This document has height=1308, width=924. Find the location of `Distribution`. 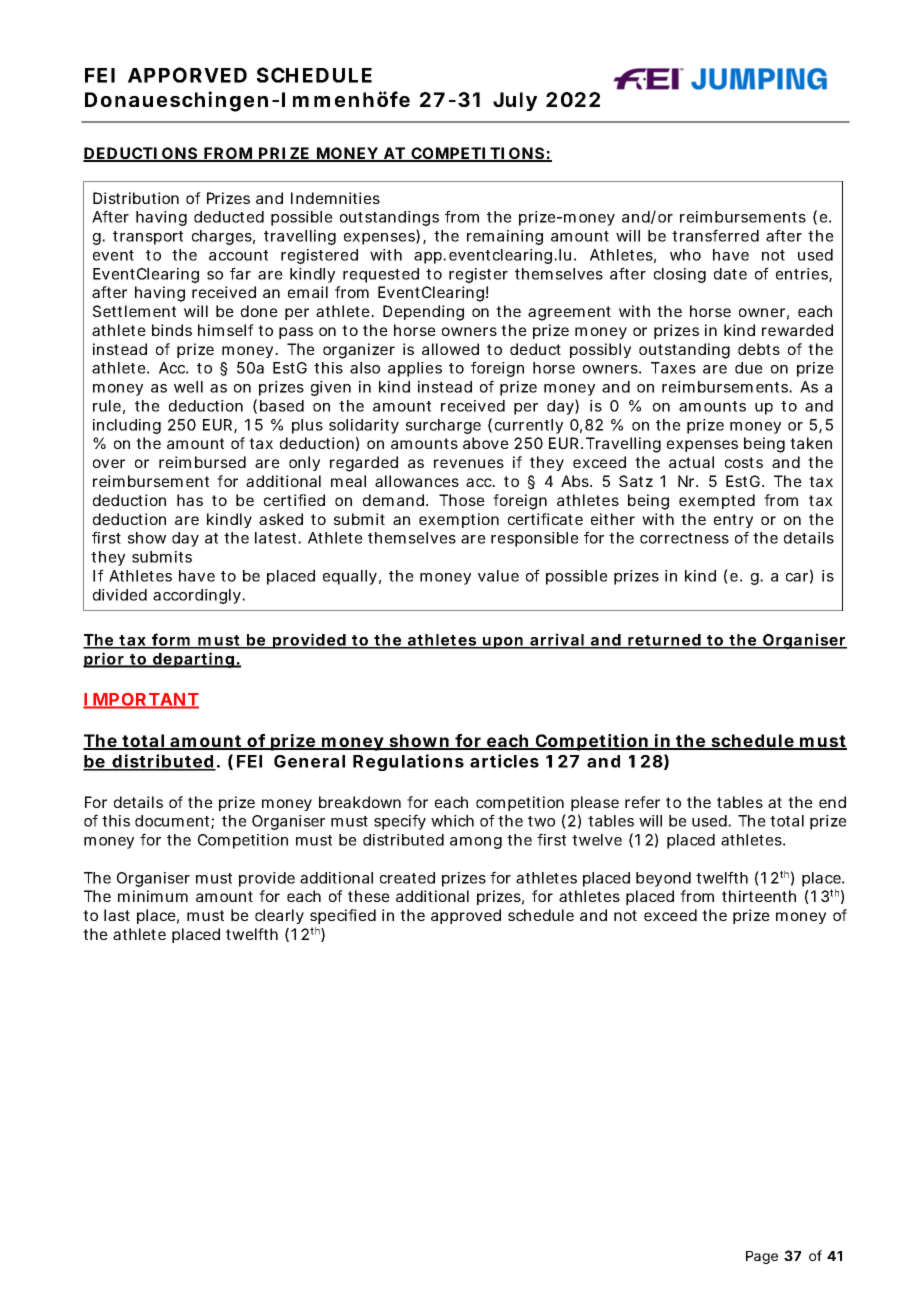

Distribution is located at coordinates (136, 198).
